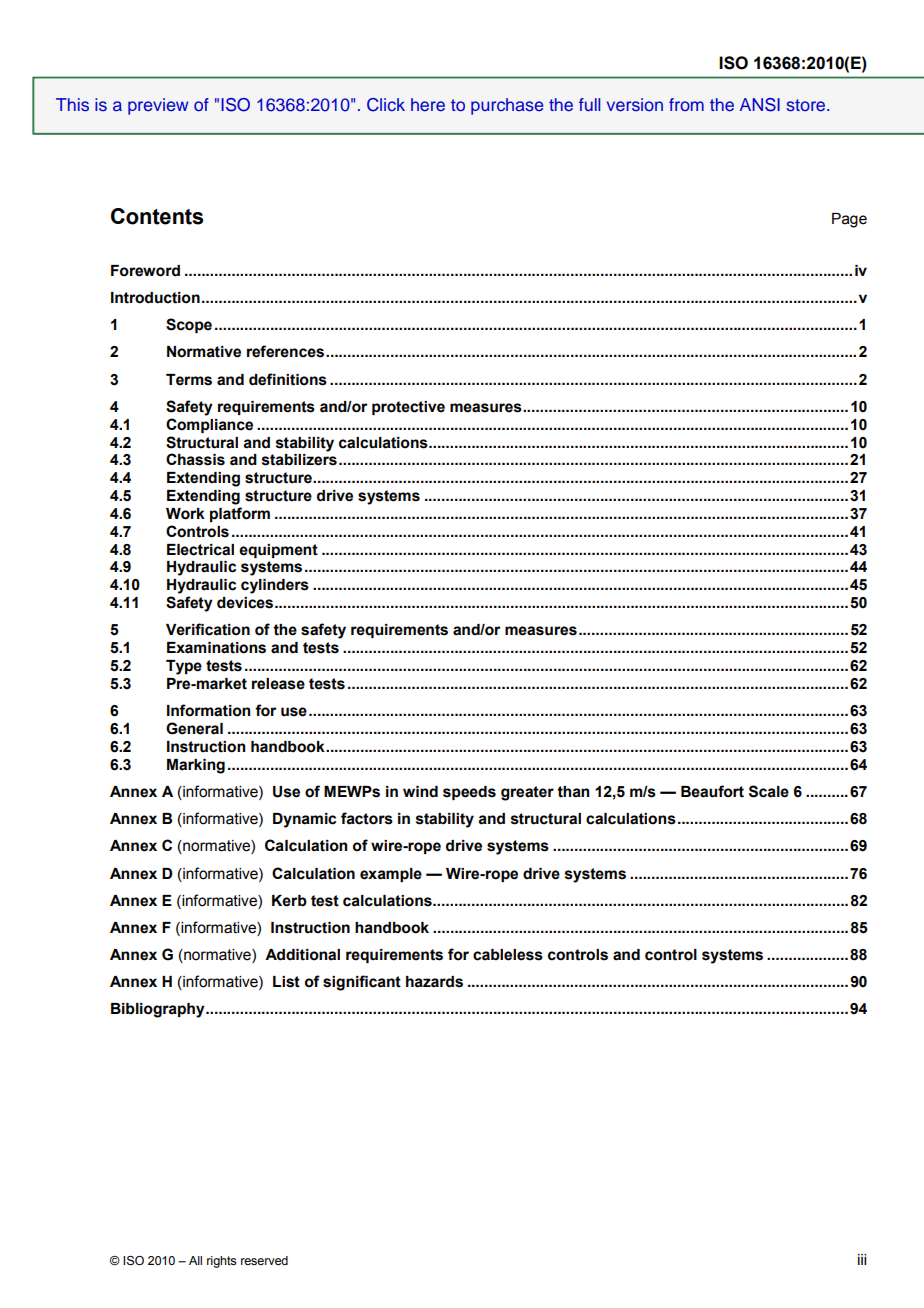 The image size is (924, 1308). I want to click on speeds, so click(469, 793).
